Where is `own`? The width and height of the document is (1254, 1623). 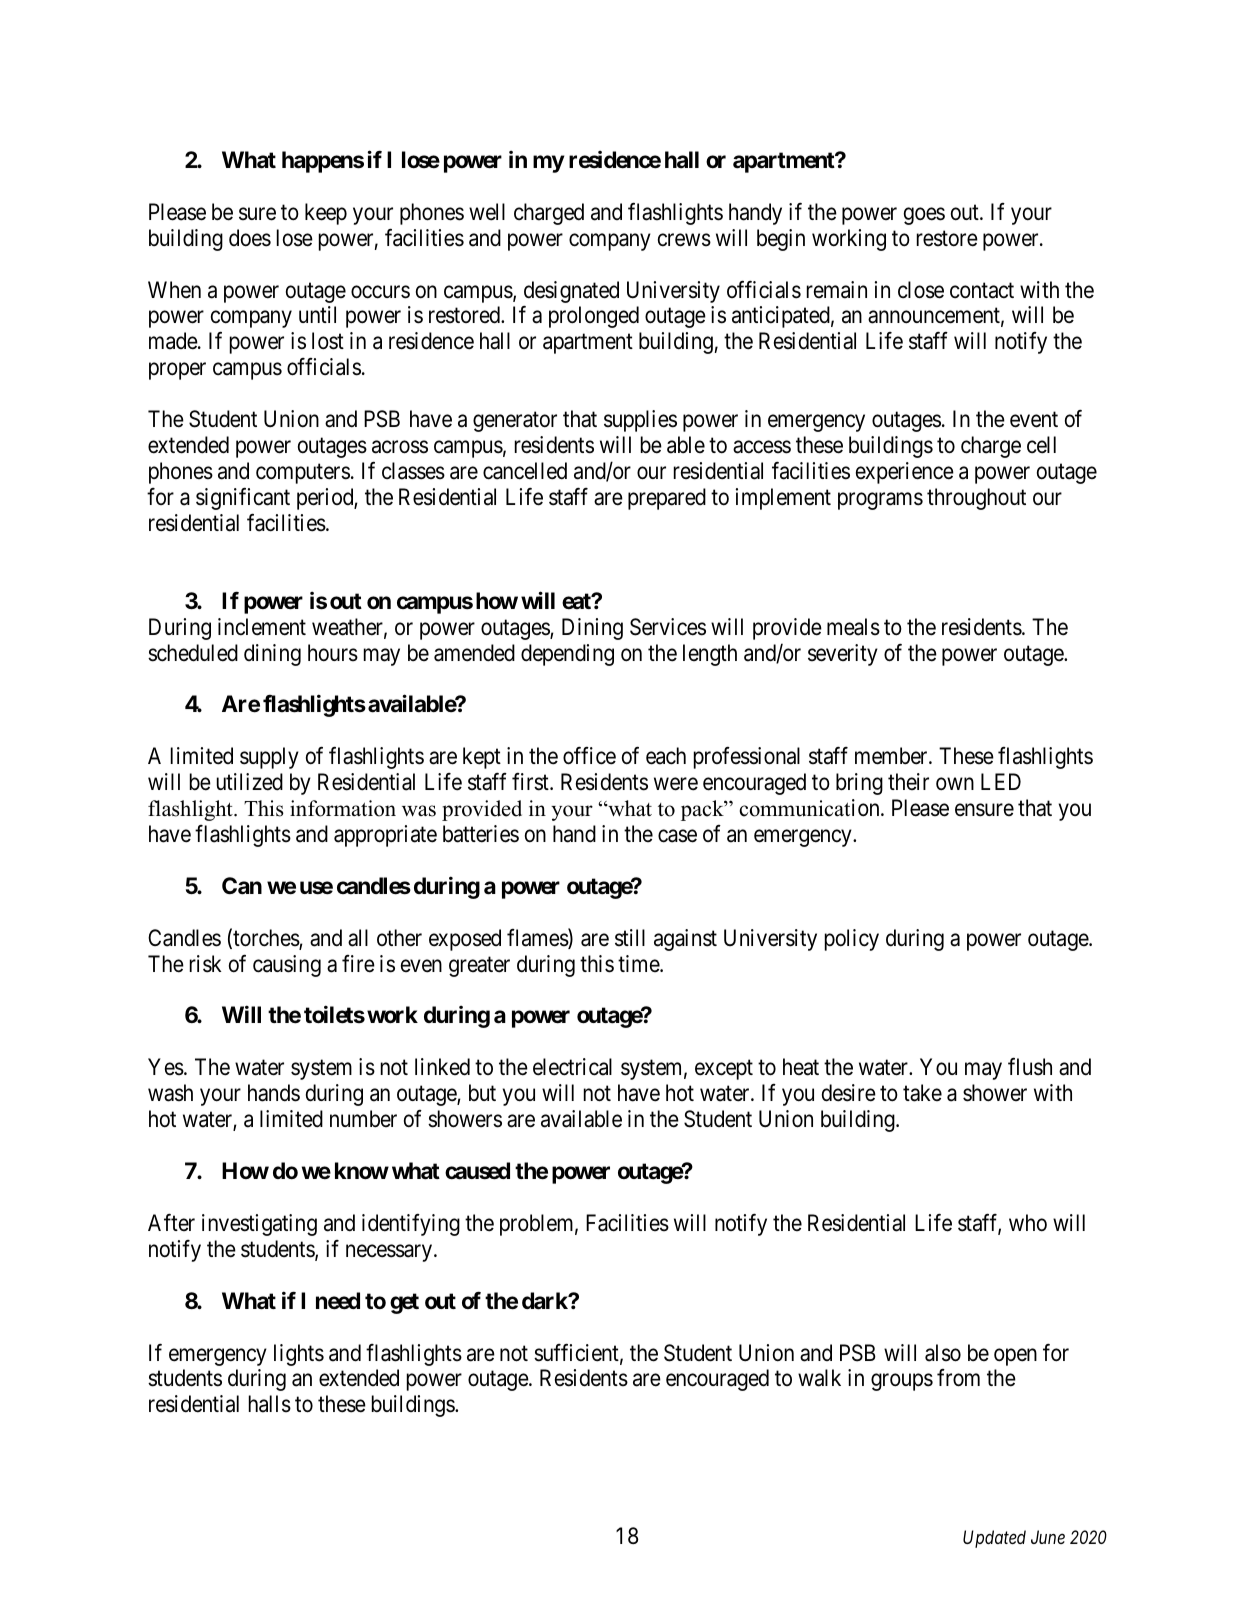
own is located at coordinates (955, 784).
